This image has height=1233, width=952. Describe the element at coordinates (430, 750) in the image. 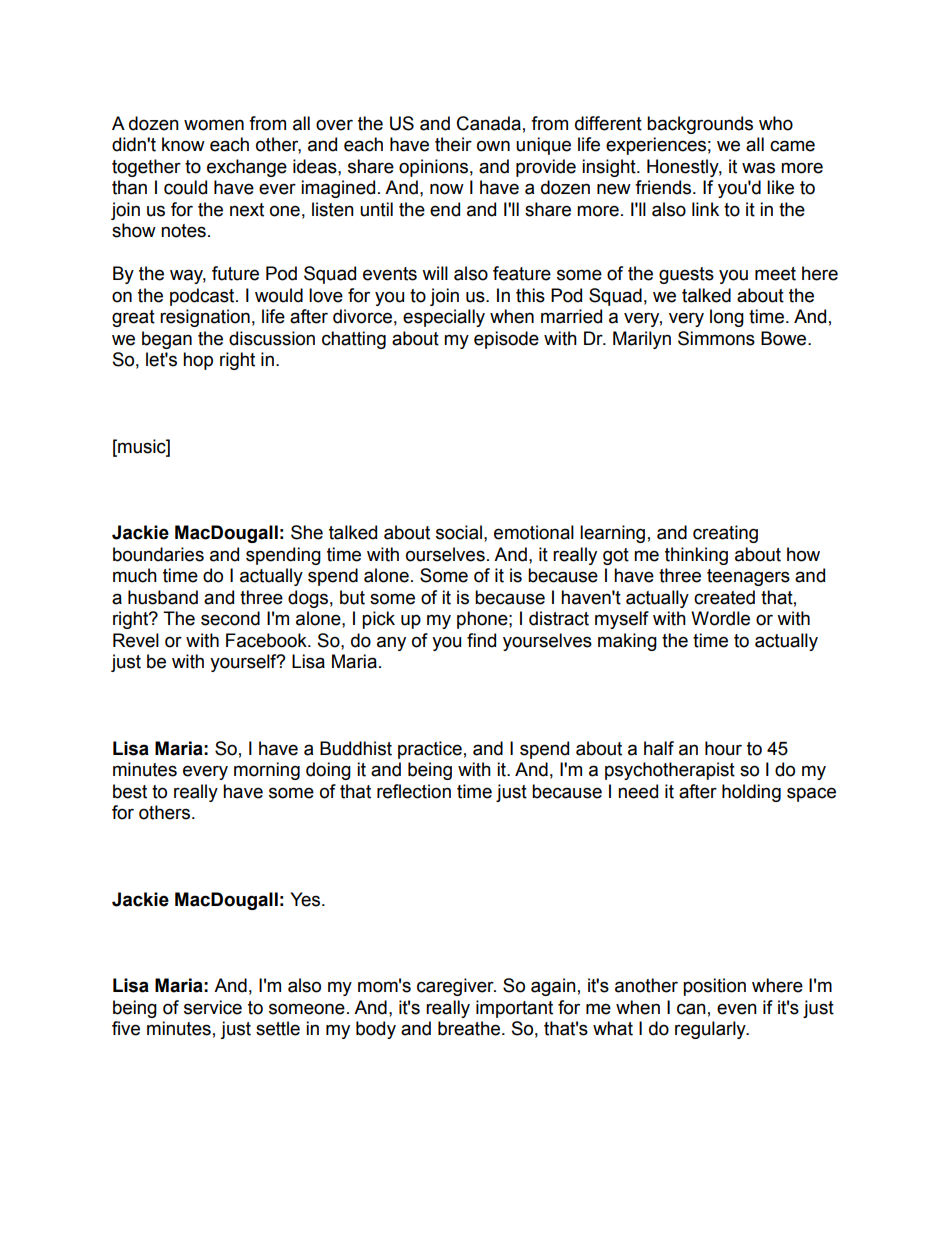

I see `practice` at that location.
